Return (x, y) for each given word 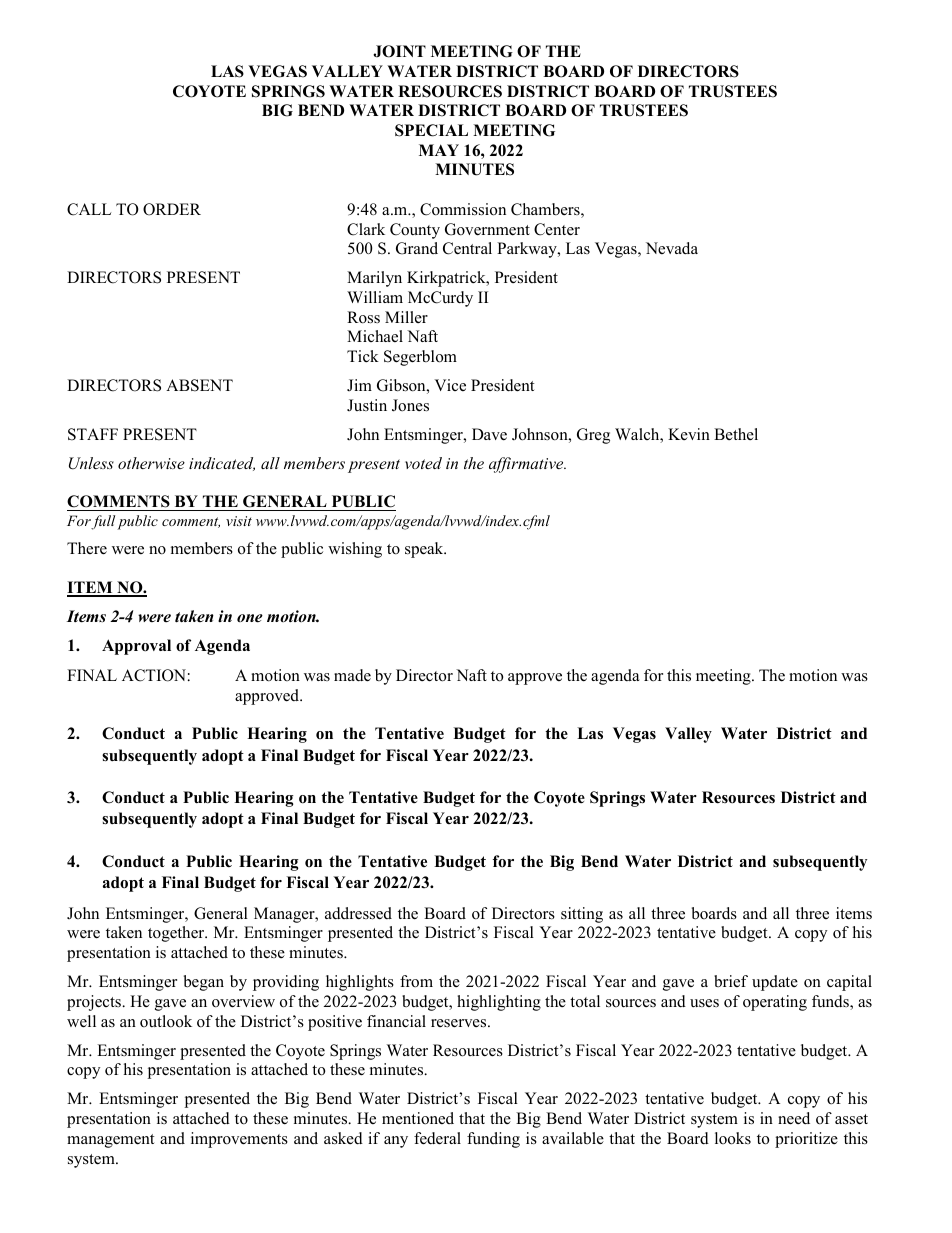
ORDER (172, 209)
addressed (358, 913)
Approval (136, 647)
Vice (450, 385)
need (794, 1118)
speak (425, 550)
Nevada (672, 248)
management (110, 1141)
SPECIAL (431, 130)
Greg (593, 436)
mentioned (418, 1118)
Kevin (689, 434)
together (177, 934)
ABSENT (199, 385)
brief (731, 981)
